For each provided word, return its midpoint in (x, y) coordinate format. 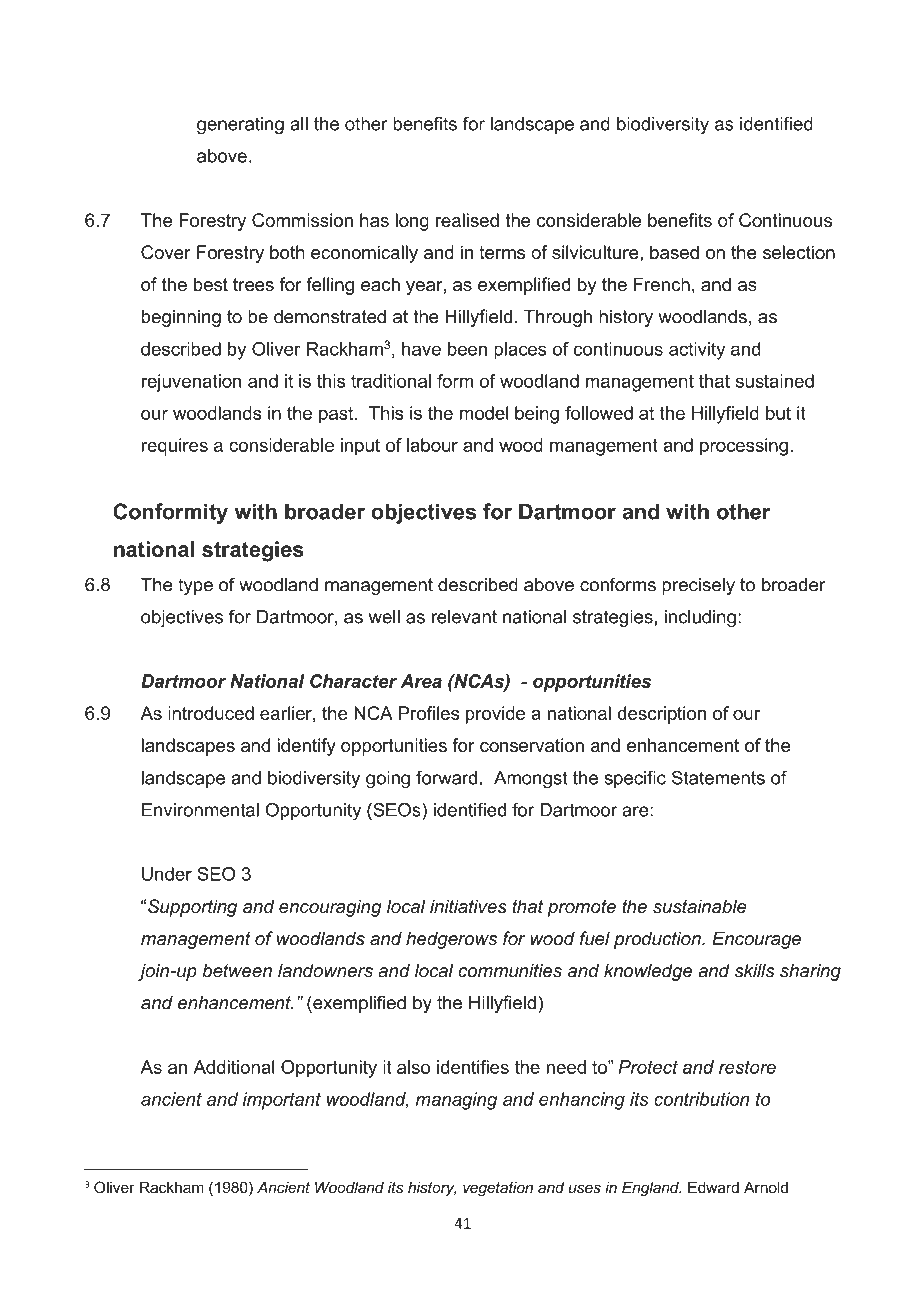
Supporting (192, 908)
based (674, 252)
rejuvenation (191, 383)
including (700, 618)
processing (744, 447)
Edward (713, 1187)
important (282, 1101)
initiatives (468, 906)
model (484, 413)
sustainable (699, 906)
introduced (211, 713)
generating (240, 126)
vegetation (498, 1189)
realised (467, 220)
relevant (464, 616)
